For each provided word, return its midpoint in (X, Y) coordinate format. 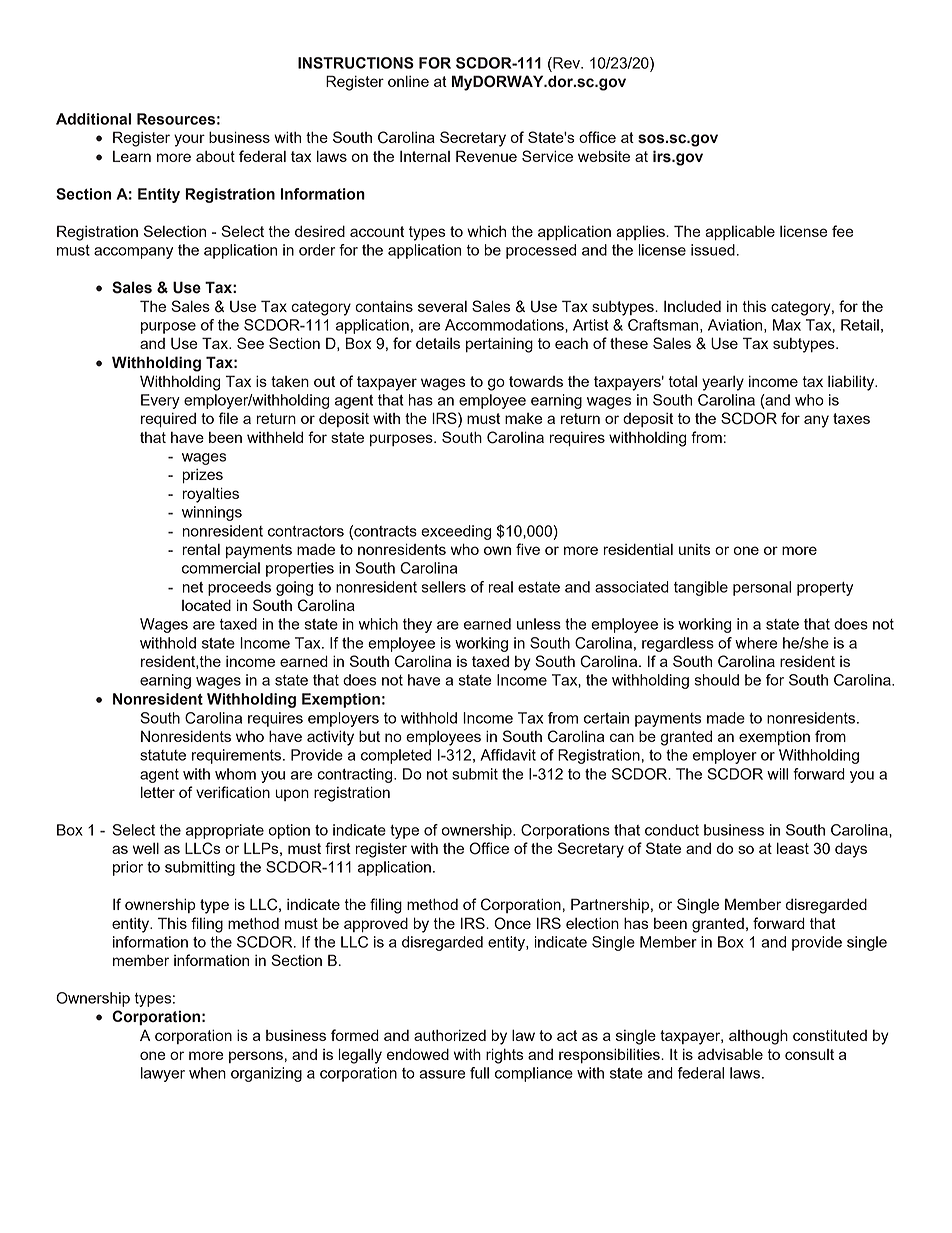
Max (787, 325)
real (500, 587)
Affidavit (508, 755)
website (604, 156)
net (192, 587)
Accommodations (505, 325)
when (207, 1073)
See (250, 343)
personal (762, 588)
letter (158, 792)
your (189, 140)
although (758, 1037)
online (408, 81)
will (777, 774)
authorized (450, 1035)
